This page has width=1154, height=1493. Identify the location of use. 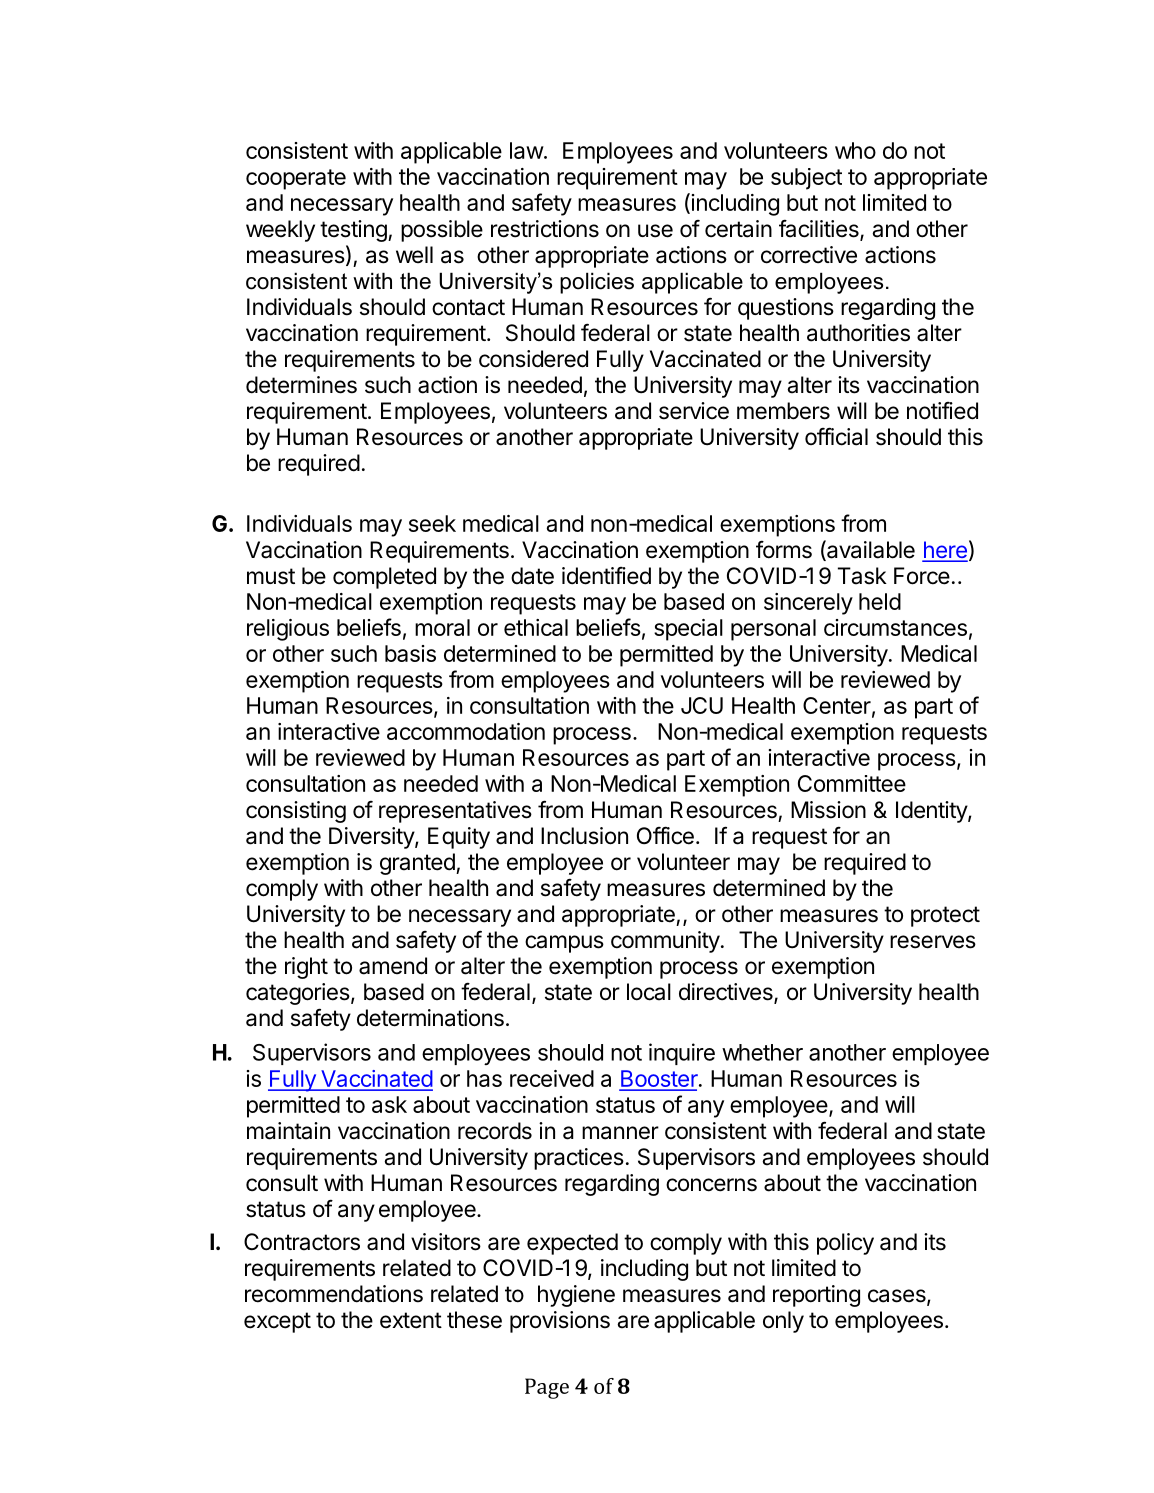
(655, 231).
